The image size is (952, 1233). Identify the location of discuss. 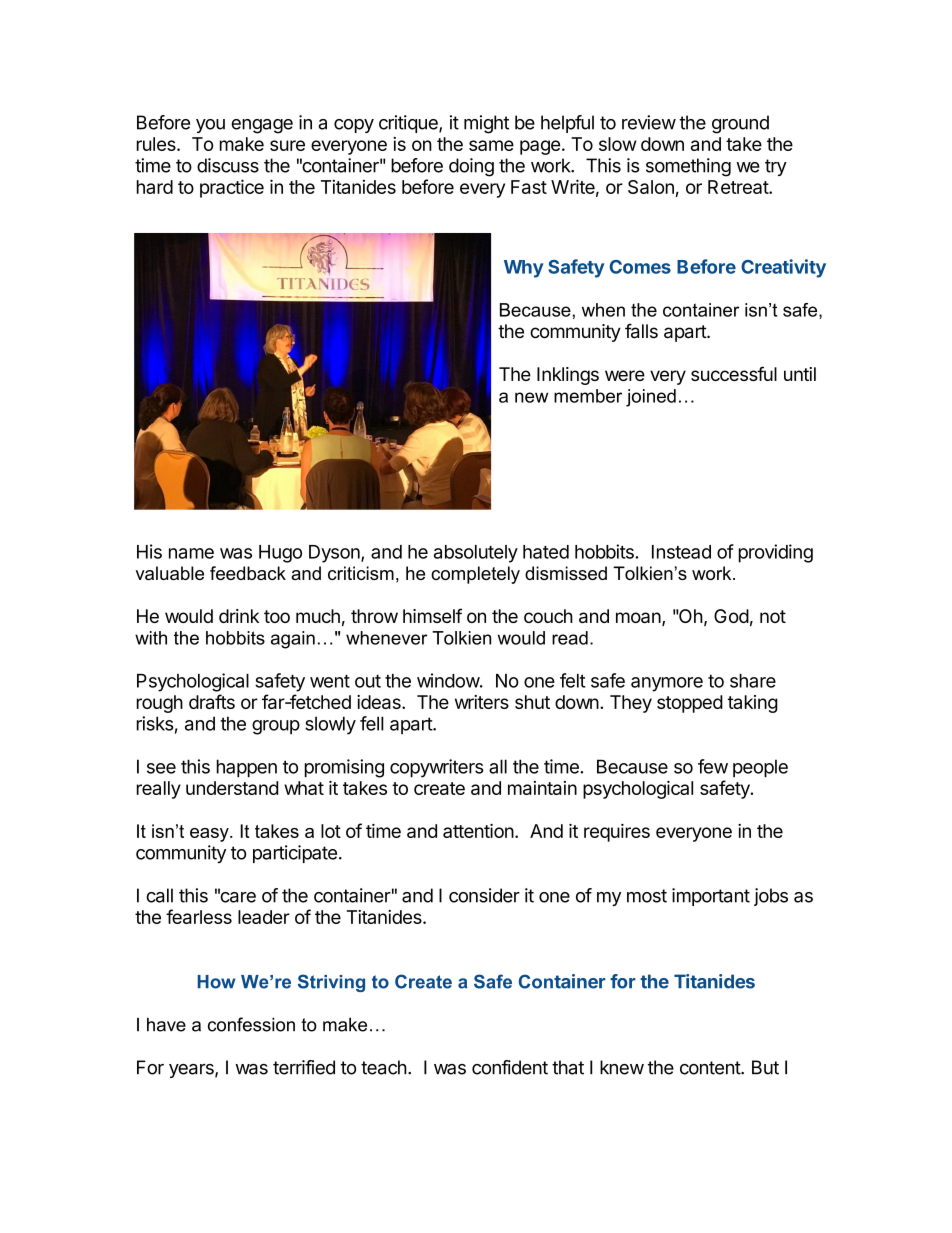
(228, 165).
